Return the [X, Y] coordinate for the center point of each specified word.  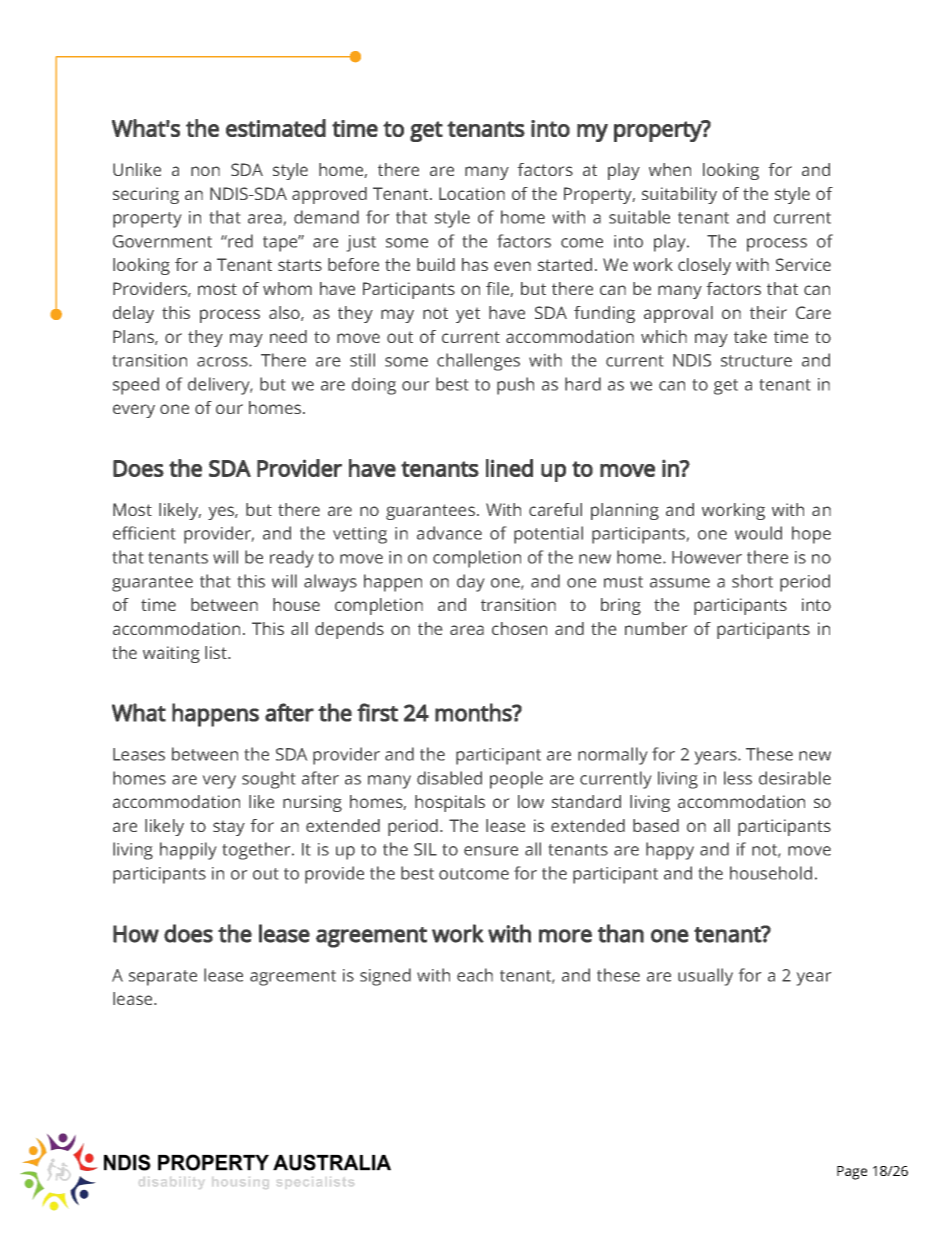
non [205, 171]
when [670, 169]
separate [163, 978]
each [475, 975]
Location [472, 193]
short [752, 581]
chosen [519, 628]
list [217, 652]
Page [852, 1173]
